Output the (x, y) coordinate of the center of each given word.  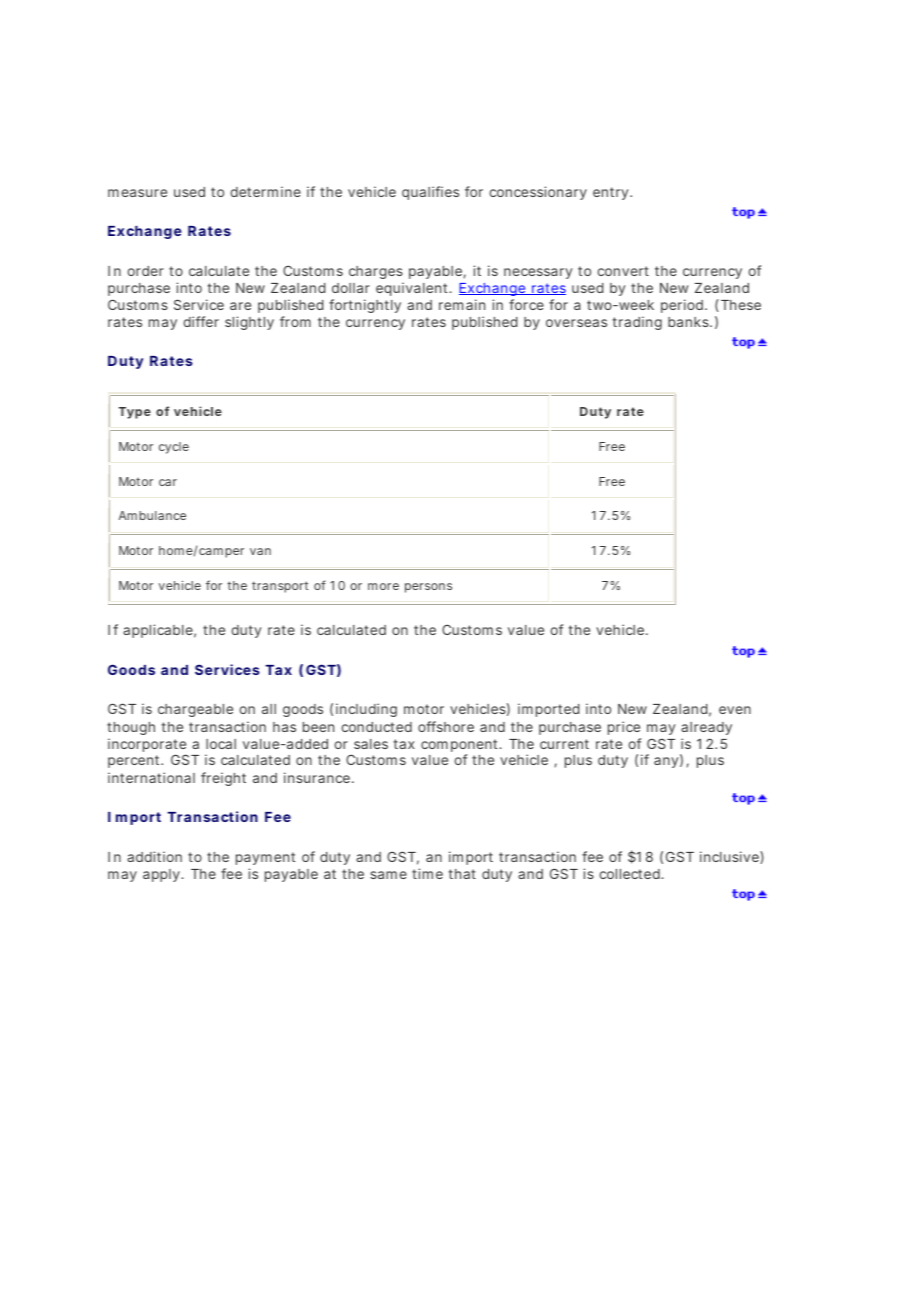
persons (428, 588)
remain (462, 304)
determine (266, 191)
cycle (174, 448)
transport (280, 587)
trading (637, 323)
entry (612, 193)
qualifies (430, 193)
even (735, 710)
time (427, 873)
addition (154, 856)
